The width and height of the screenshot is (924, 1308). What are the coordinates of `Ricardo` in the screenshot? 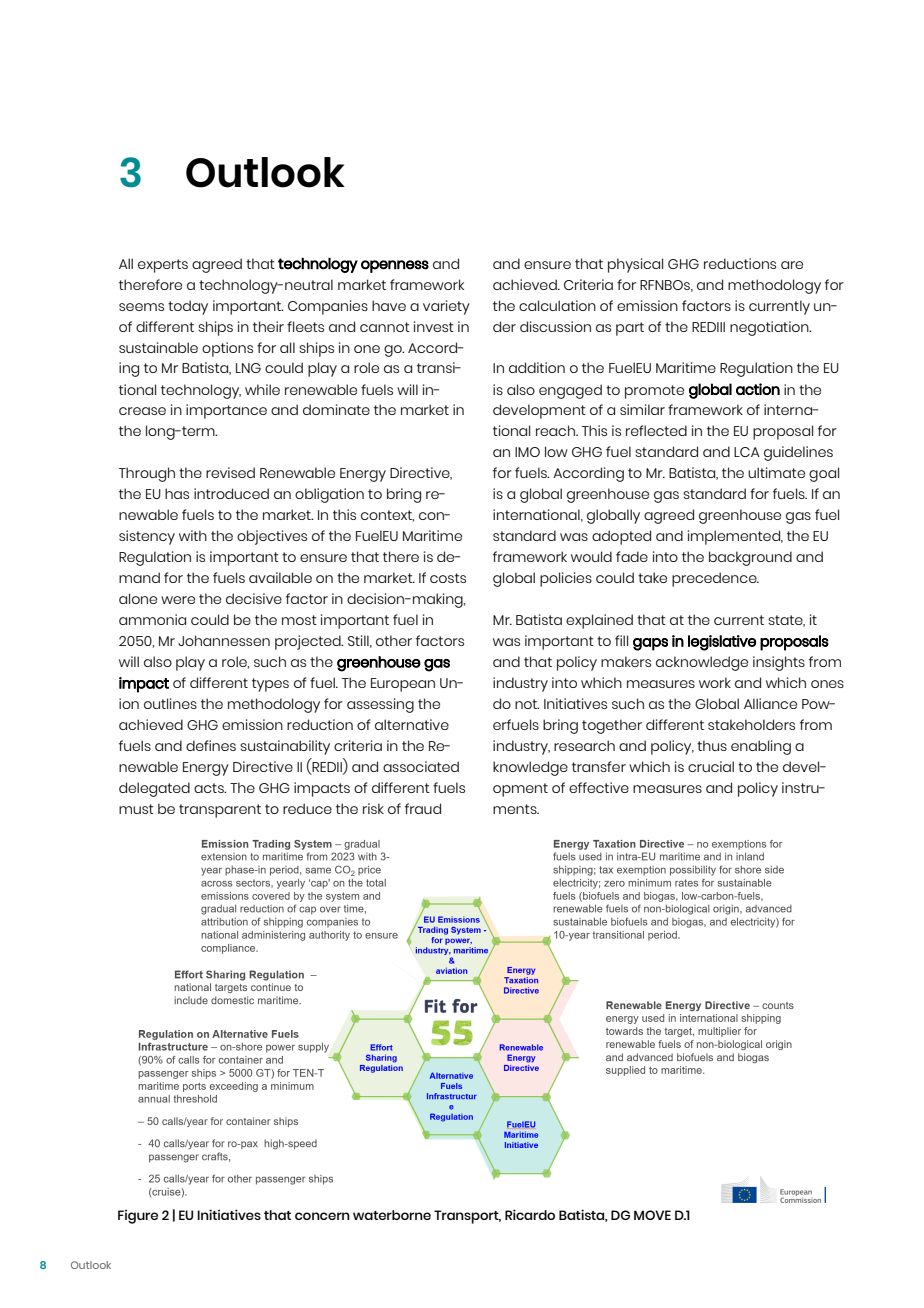 It's located at (530, 1214).
